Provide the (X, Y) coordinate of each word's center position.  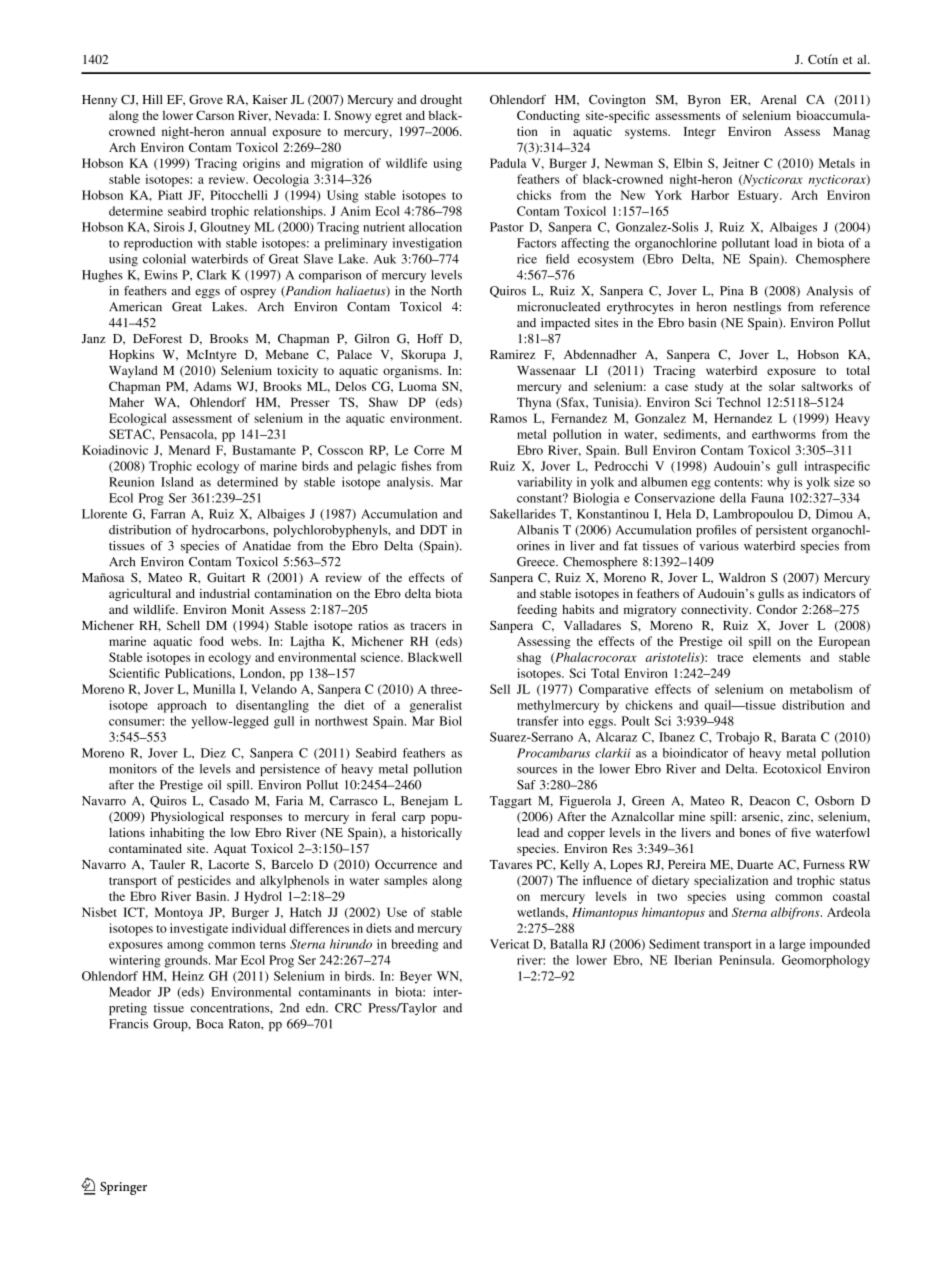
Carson (215, 115)
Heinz (188, 976)
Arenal (778, 99)
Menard (189, 450)
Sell (500, 689)
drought (441, 101)
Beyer (416, 977)
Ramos (508, 418)
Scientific (134, 673)
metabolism (821, 689)
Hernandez (743, 418)
